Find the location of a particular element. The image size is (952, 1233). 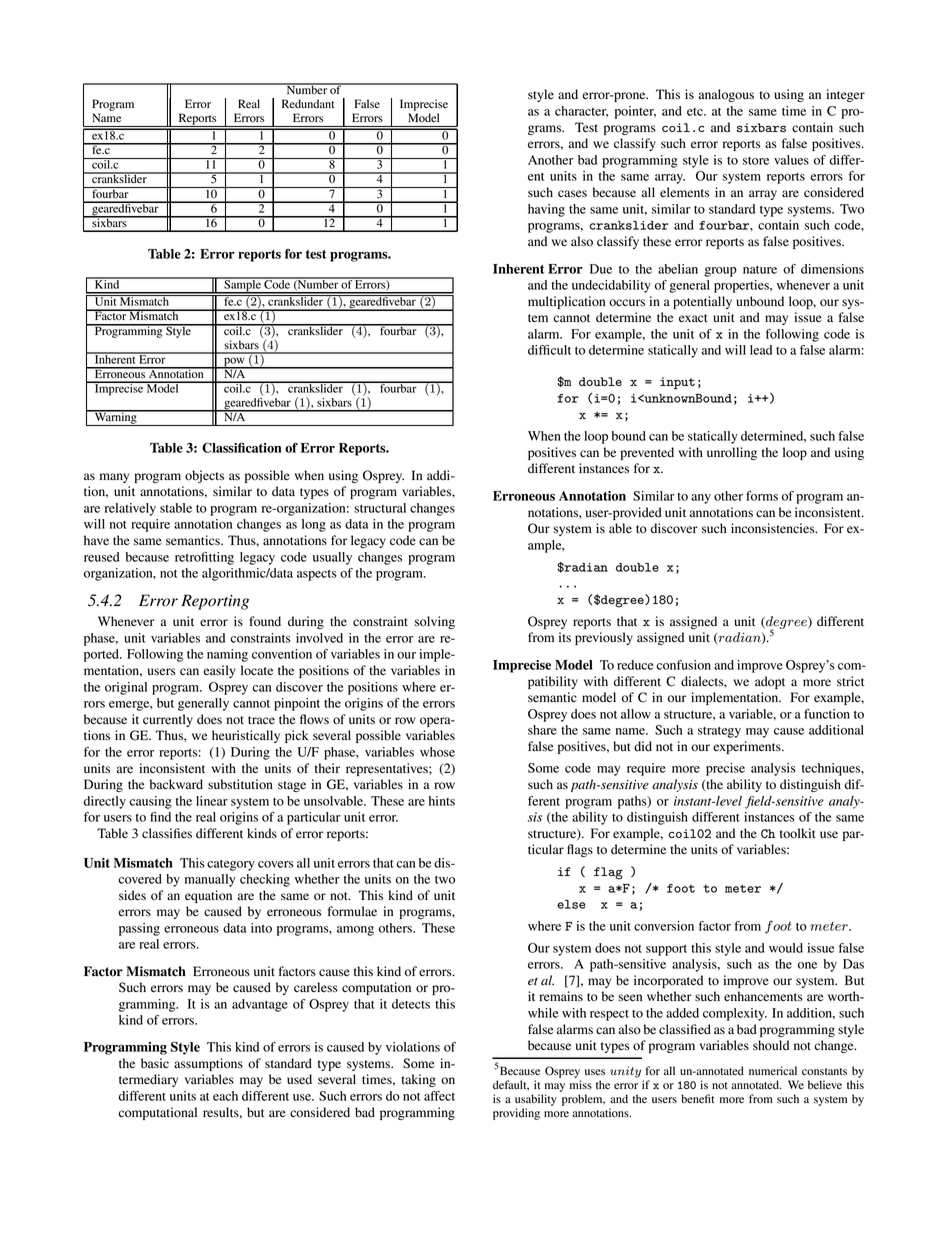

Reporting is located at coordinates (215, 602).
